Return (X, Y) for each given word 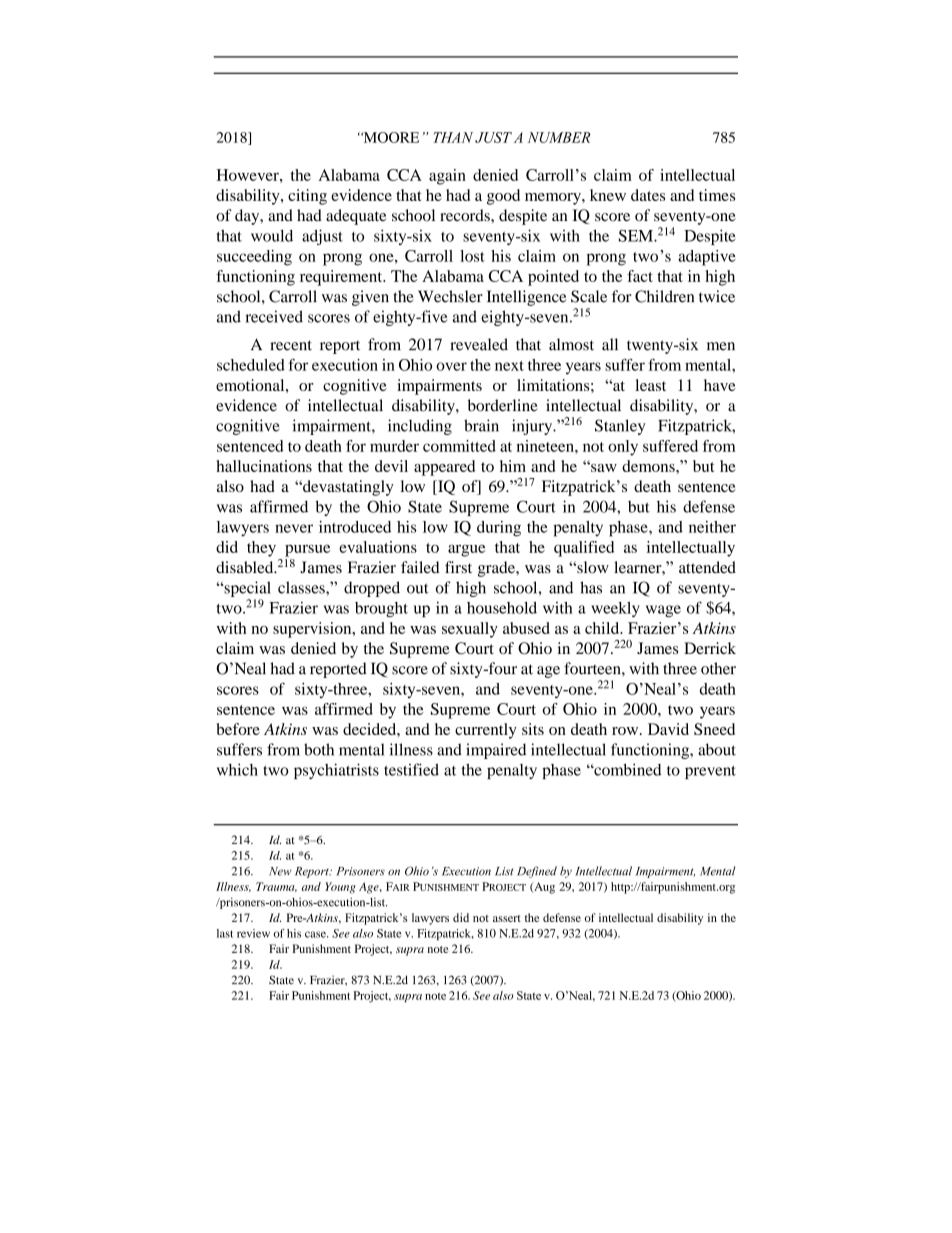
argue (466, 550)
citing (307, 197)
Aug (543, 888)
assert (507, 918)
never (294, 528)
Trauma (276, 887)
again (447, 177)
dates (648, 195)
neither (712, 527)
